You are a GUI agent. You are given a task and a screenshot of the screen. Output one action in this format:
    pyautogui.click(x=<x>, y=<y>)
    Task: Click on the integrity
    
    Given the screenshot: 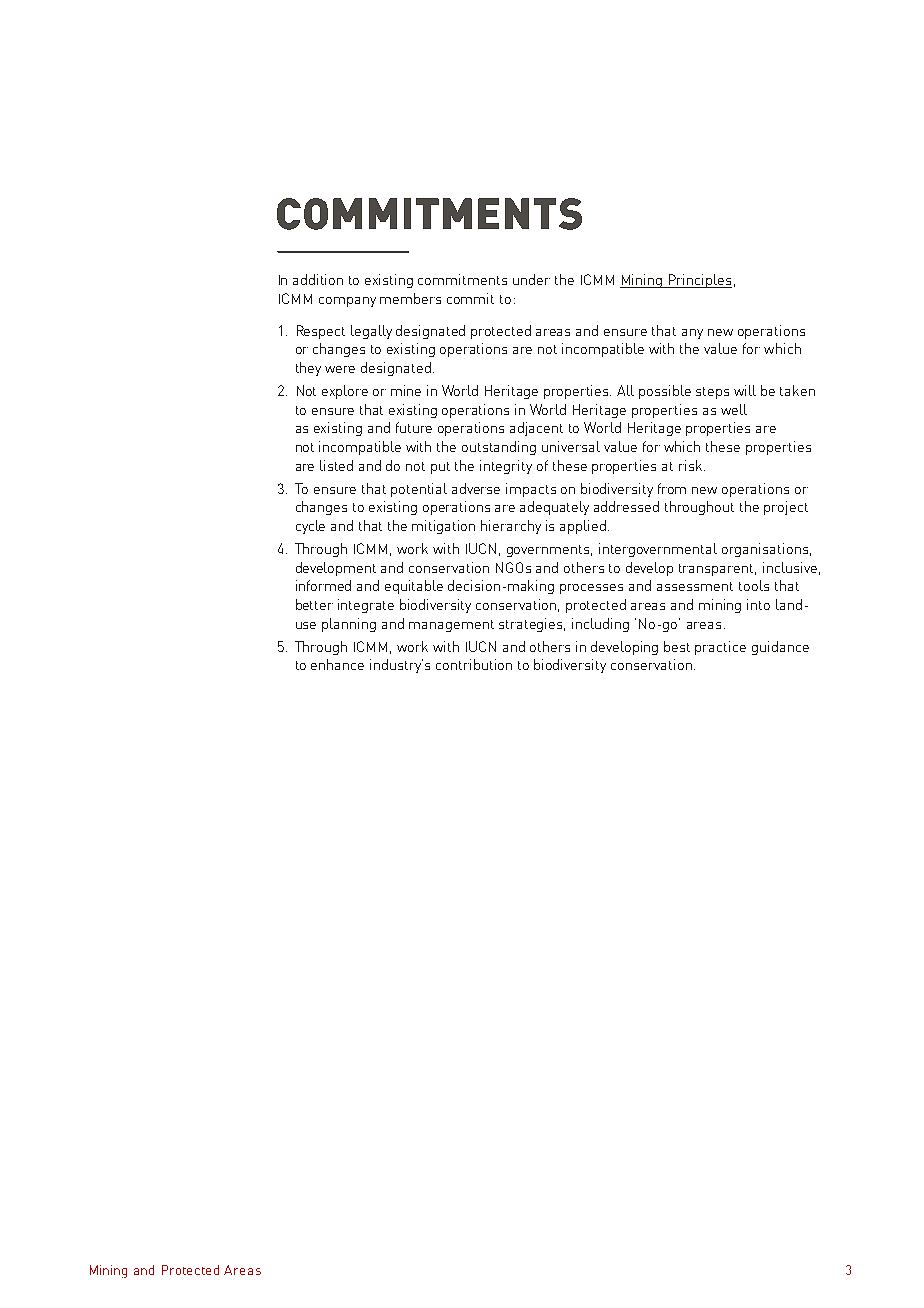 What is the action you would take?
    pyautogui.click(x=506, y=467)
